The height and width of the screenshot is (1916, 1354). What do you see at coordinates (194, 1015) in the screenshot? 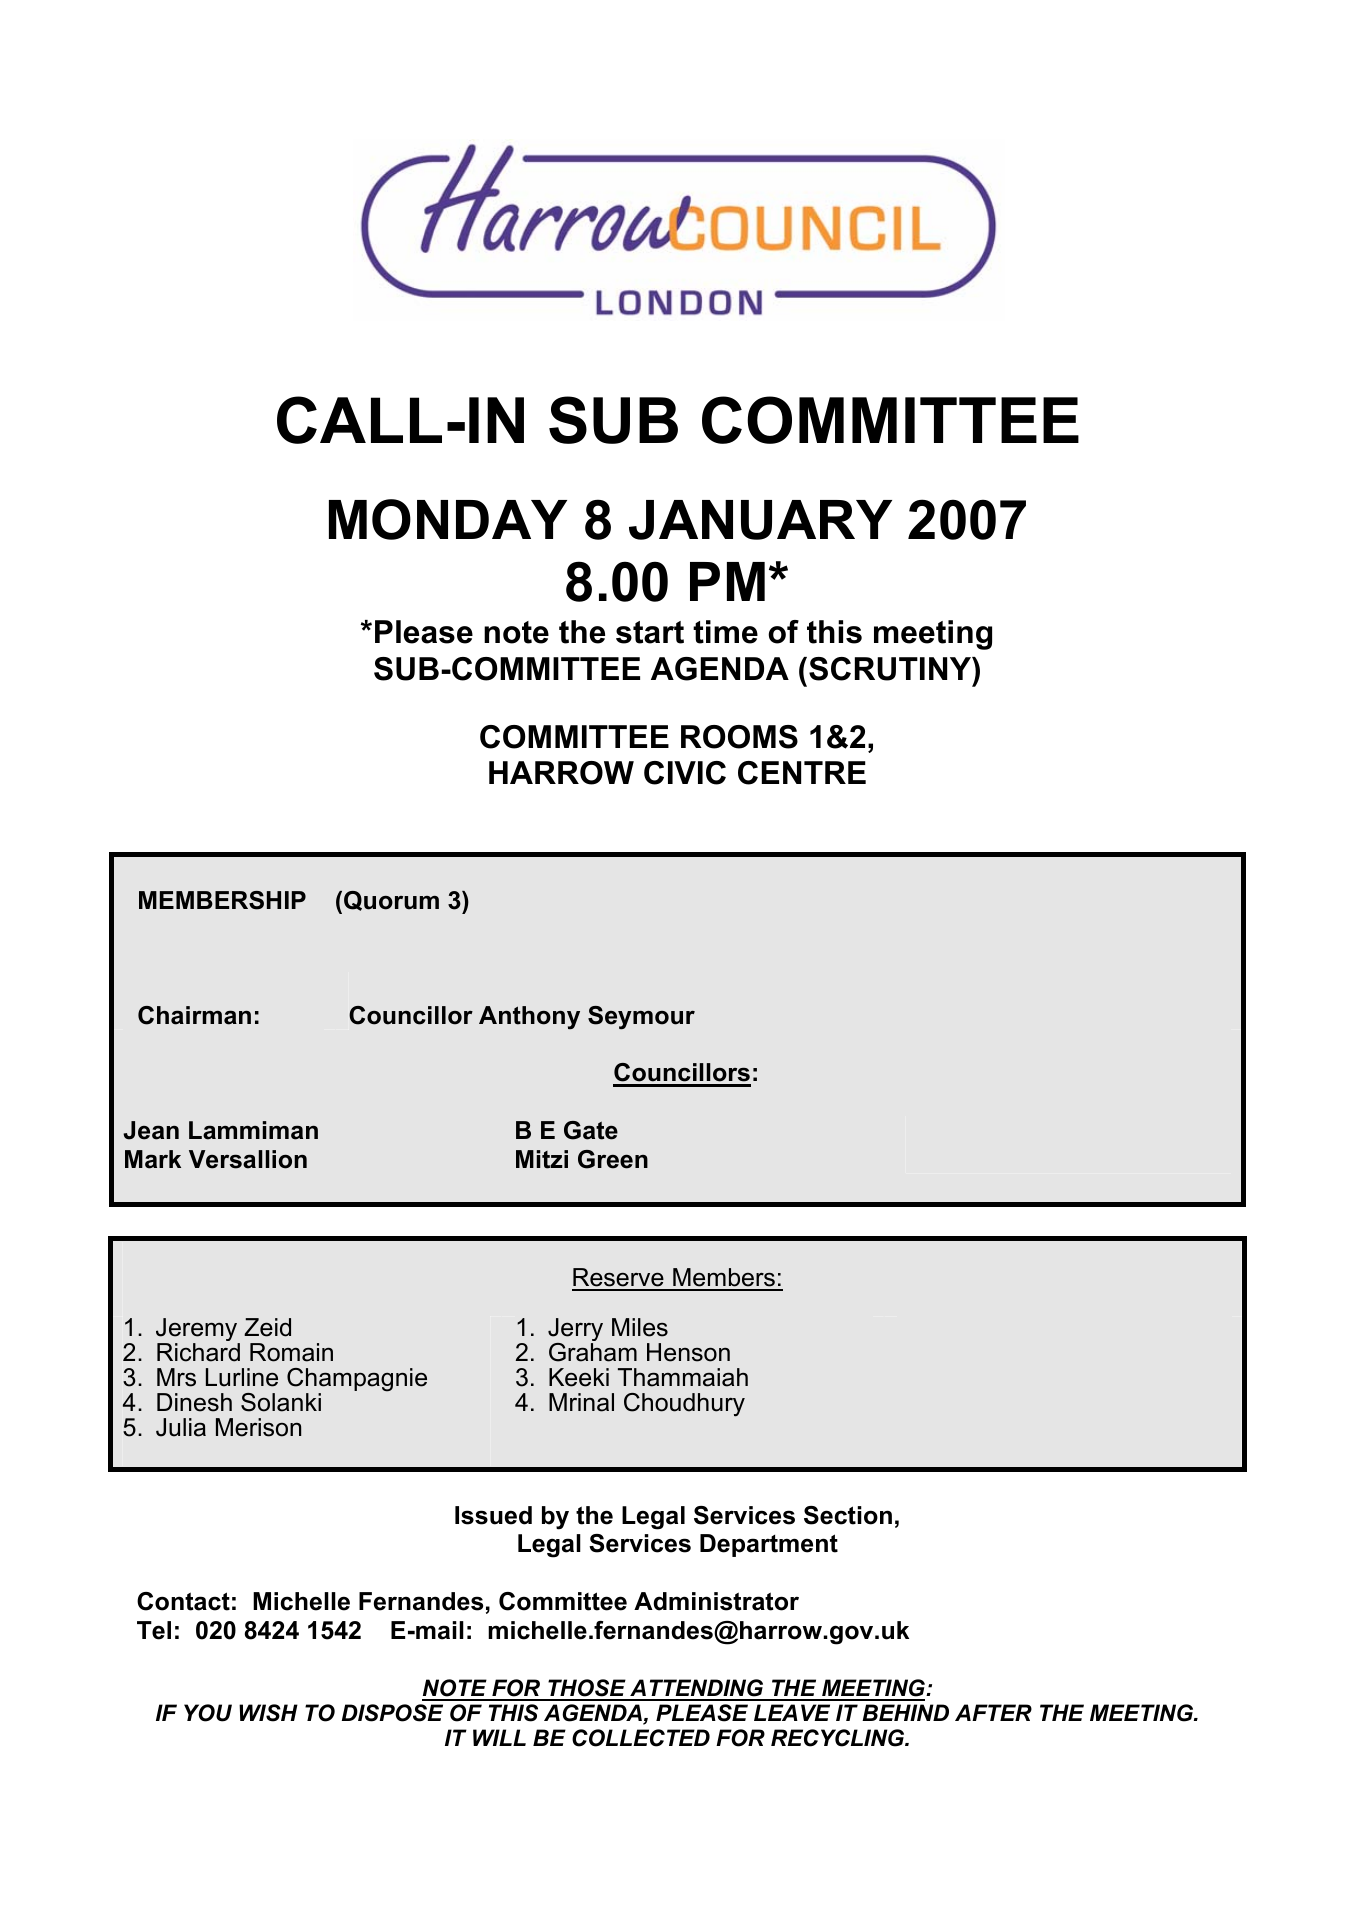
I see `Chairman` at bounding box center [194, 1015].
